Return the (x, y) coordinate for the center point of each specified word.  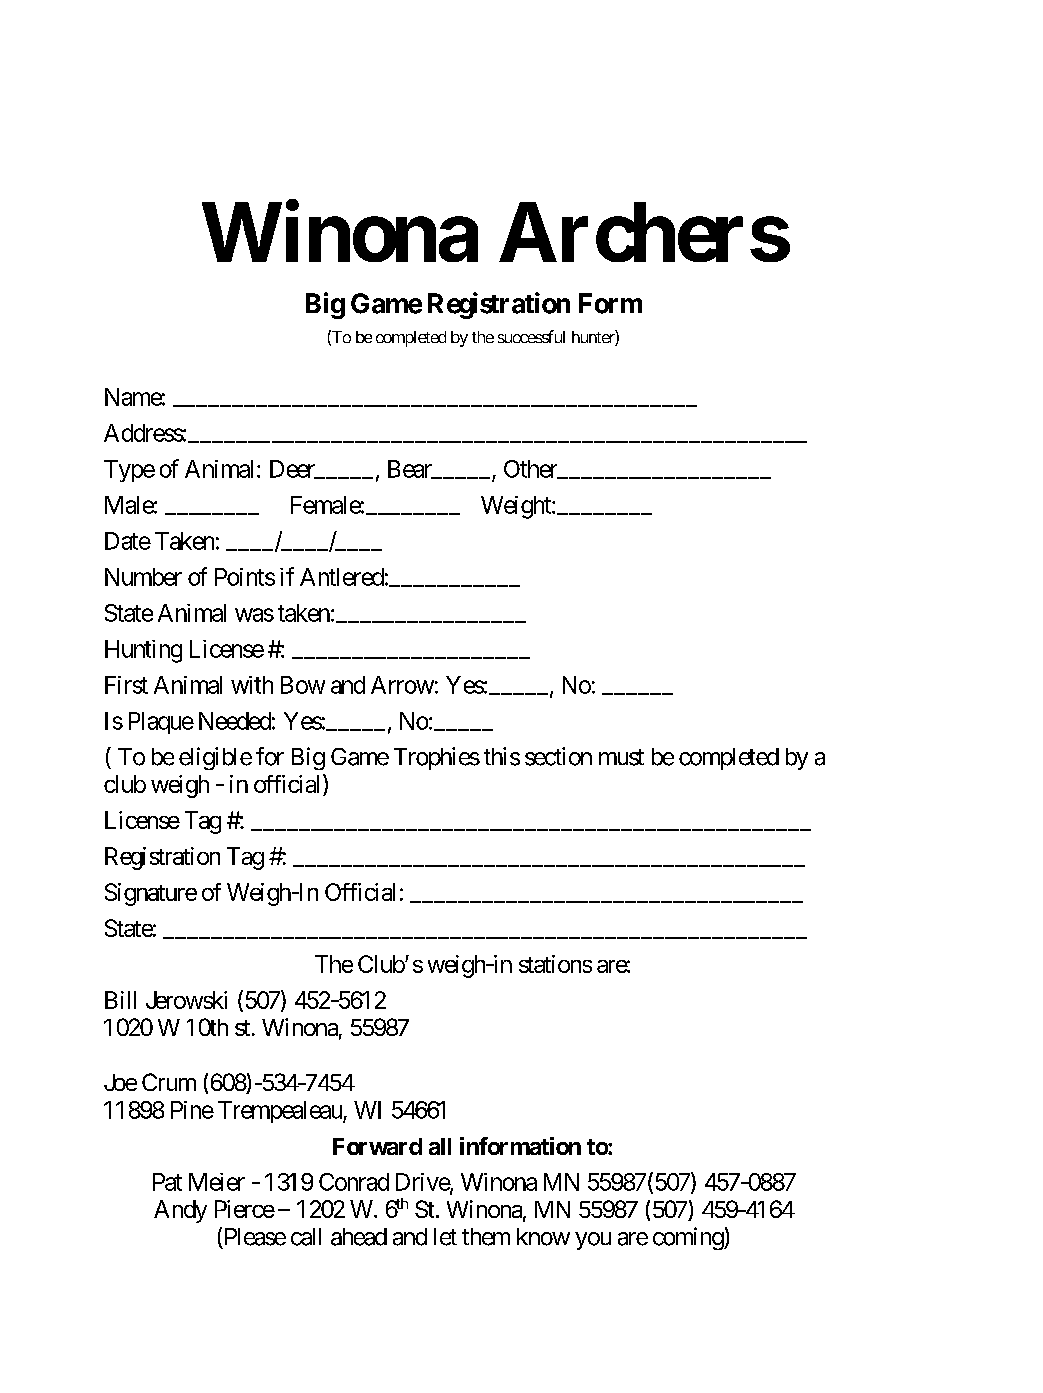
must (621, 757)
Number (143, 577)
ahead (359, 1237)
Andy (180, 1211)
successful (531, 336)
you (593, 1241)
